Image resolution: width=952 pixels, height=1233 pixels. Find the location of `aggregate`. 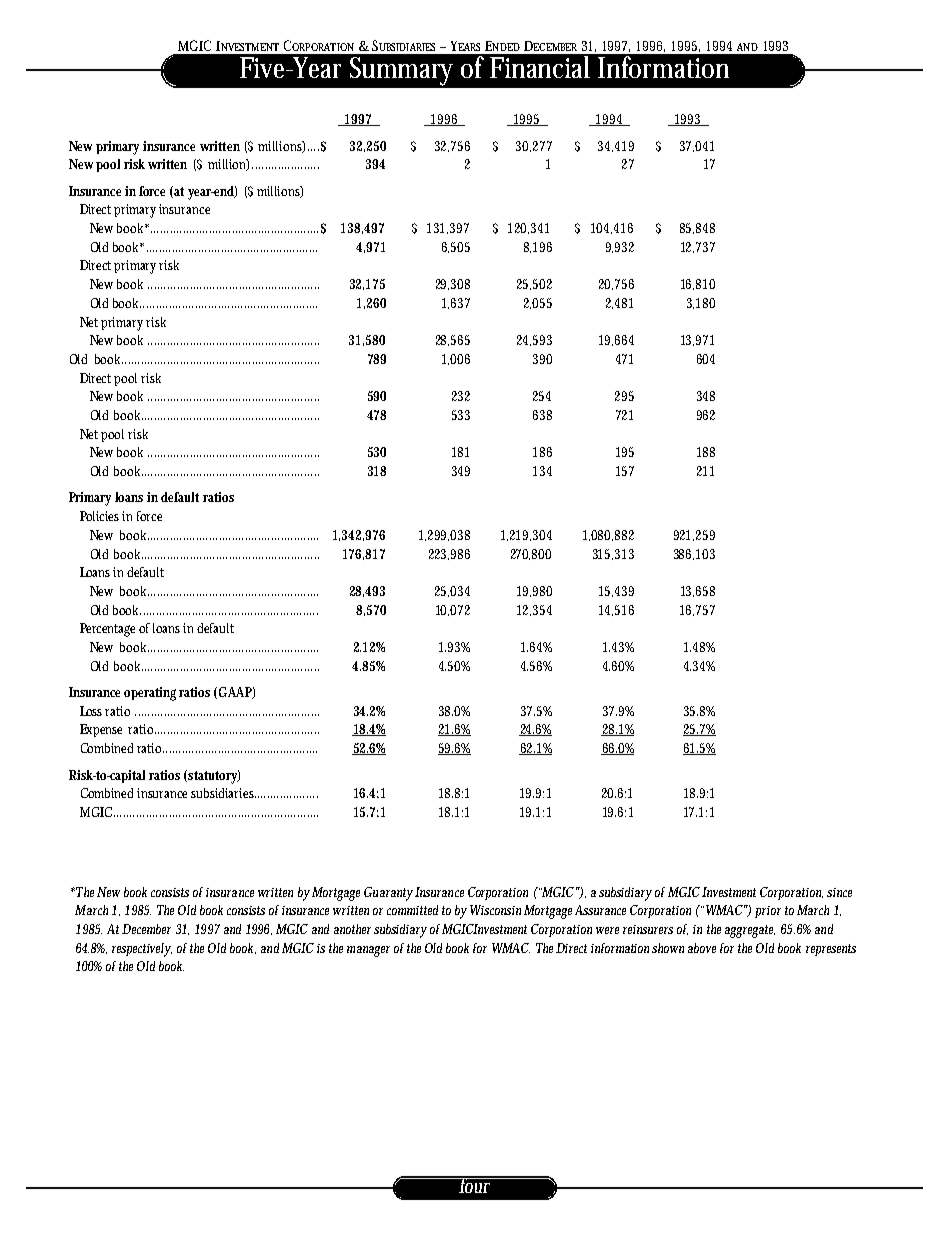

aggregate is located at coordinates (750, 931).
